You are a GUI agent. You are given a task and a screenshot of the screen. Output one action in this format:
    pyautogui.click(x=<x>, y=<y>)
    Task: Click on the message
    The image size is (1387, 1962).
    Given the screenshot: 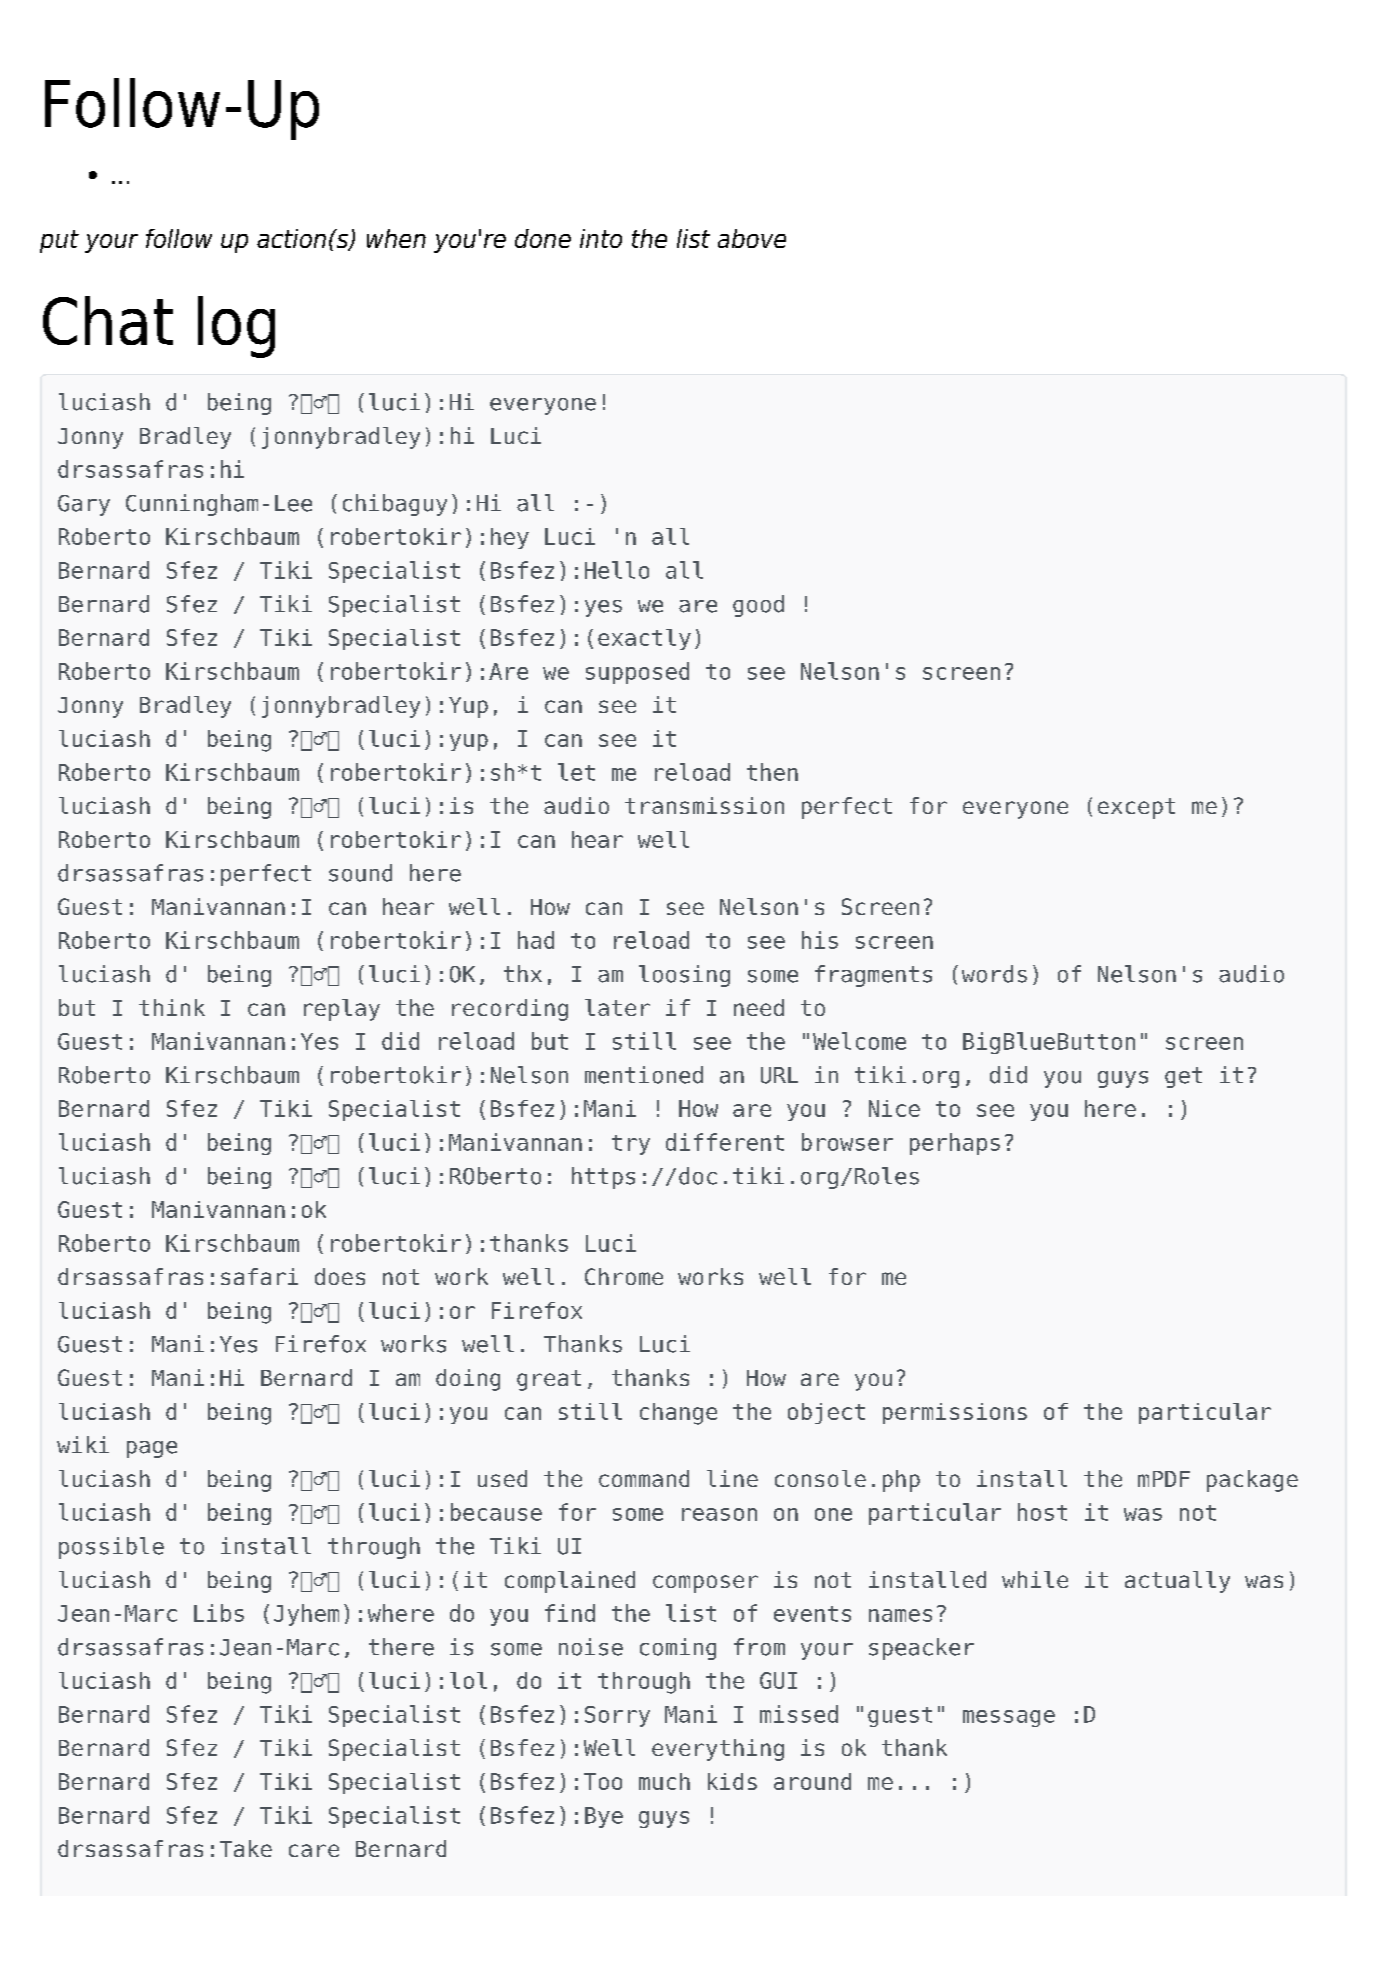 What is the action you would take?
    pyautogui.click(x=1009, y=1718)
